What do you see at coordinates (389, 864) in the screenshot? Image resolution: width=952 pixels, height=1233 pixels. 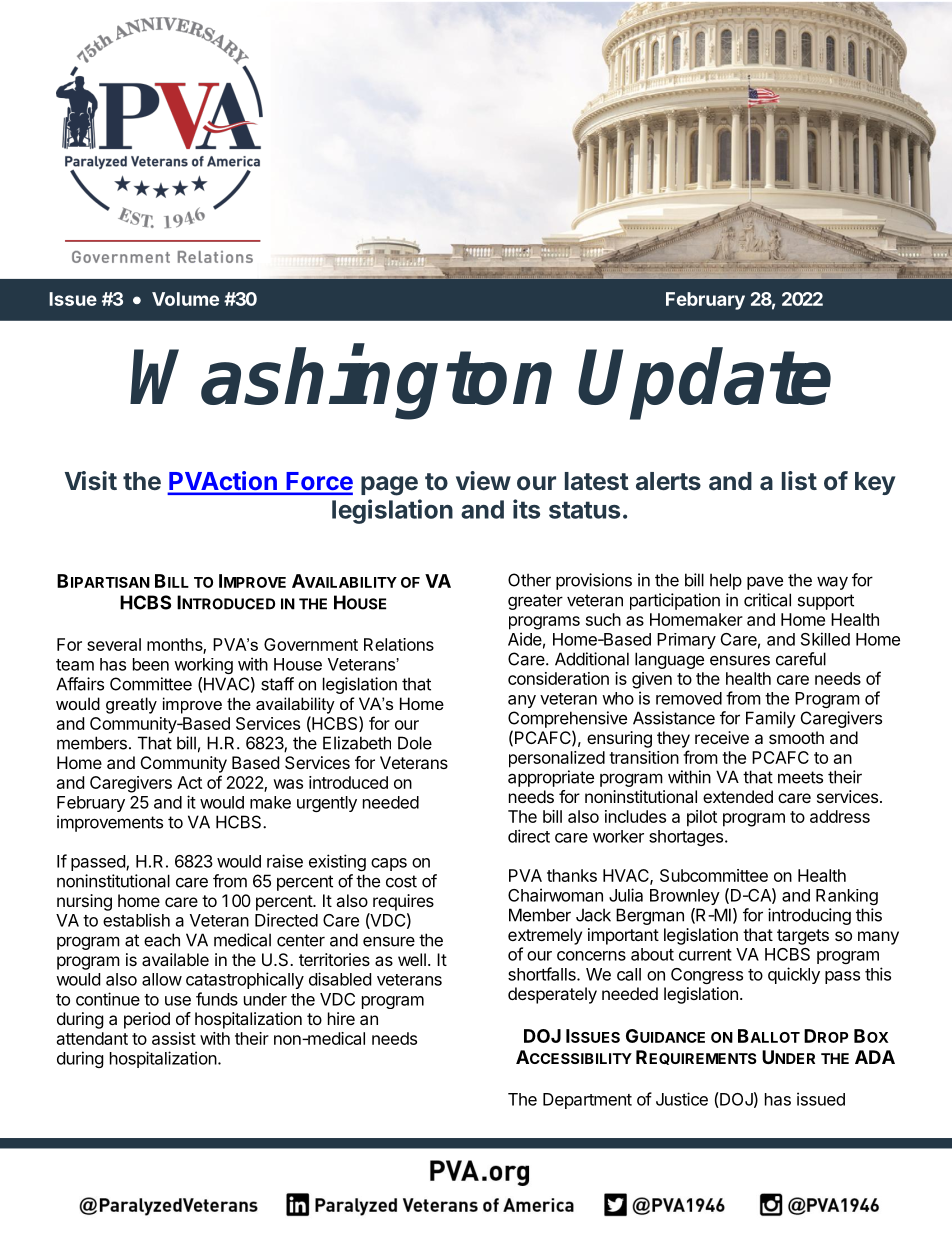 I see `caps` at bounding box center [389, 864].
